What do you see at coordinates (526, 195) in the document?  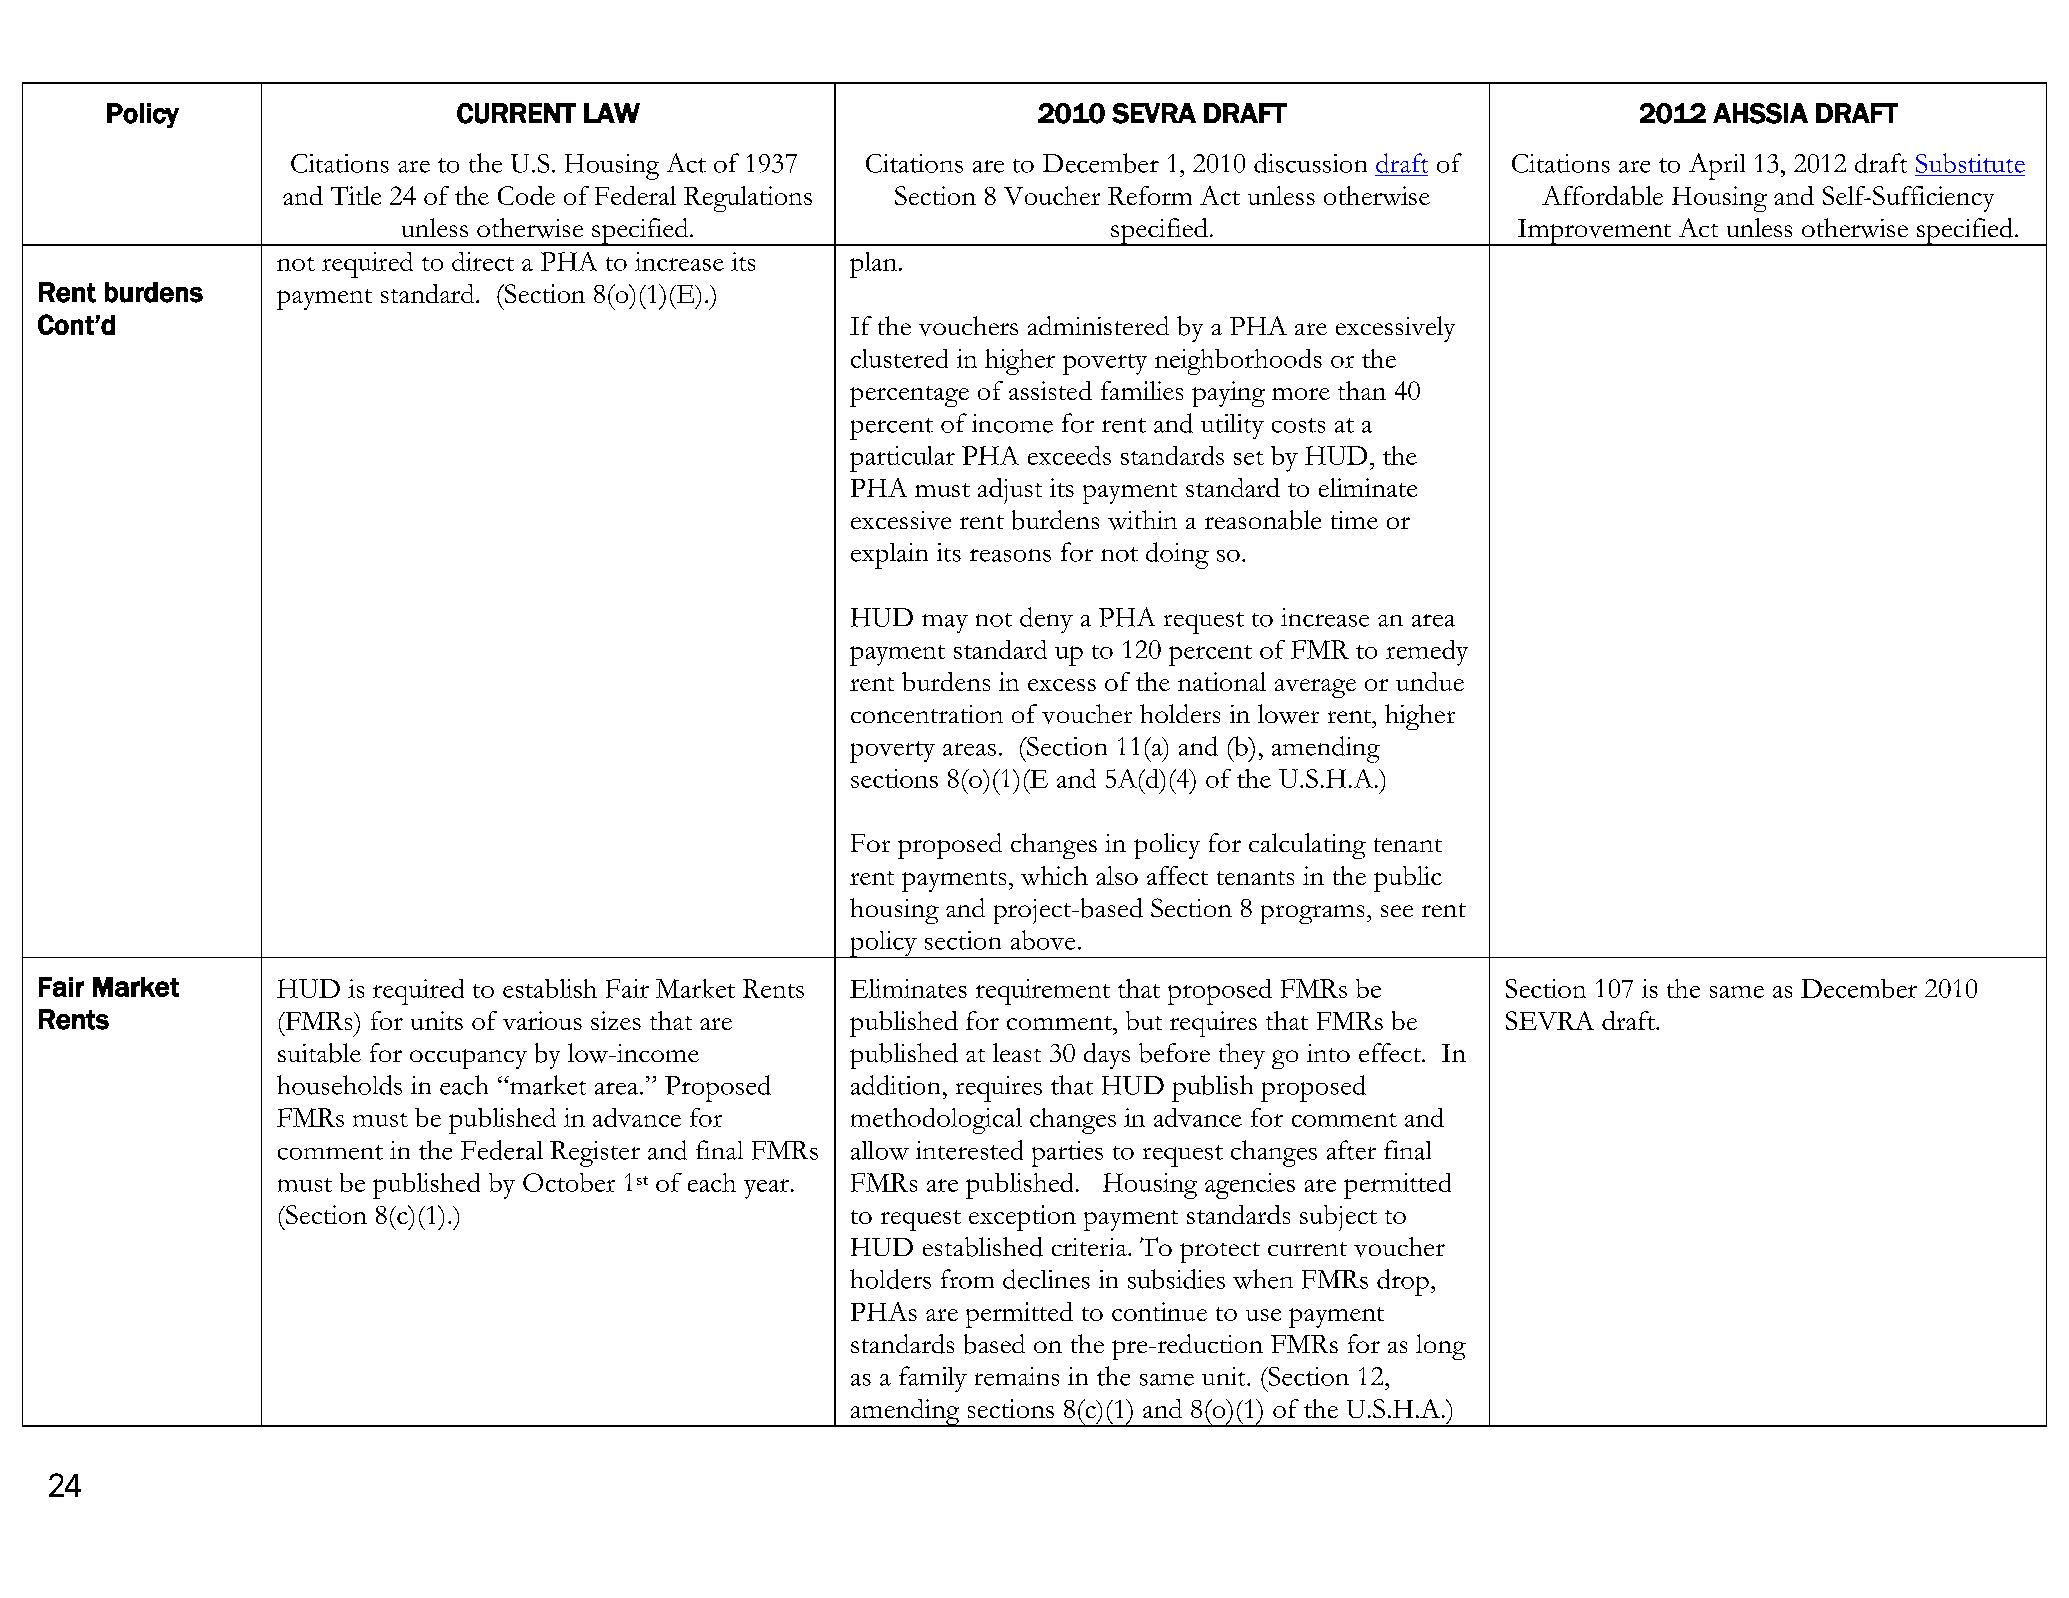 I see `Code` at bounding box center [526, 195].
